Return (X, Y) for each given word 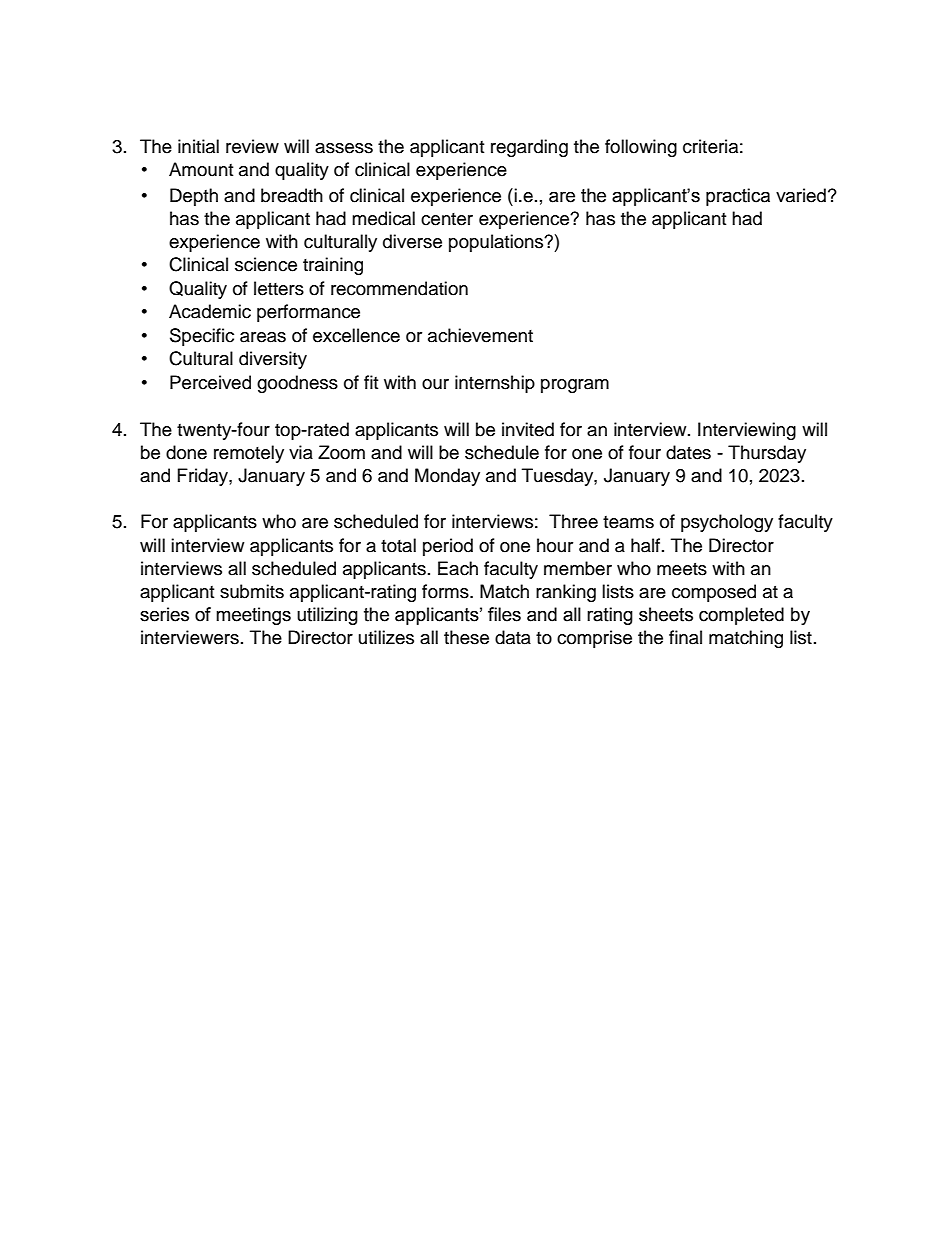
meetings (253, 616)
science (266, 264)
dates (688, 452)
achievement (480, 335)
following (641, 148)
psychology (727, 523)
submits (252, 591)
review (252, 146)
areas (263, 337)
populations (497, 243)
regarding (529, 148)
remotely (249, 454)
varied (801, 195)
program (575, 386)
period (448, 547)
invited (528, 429)
